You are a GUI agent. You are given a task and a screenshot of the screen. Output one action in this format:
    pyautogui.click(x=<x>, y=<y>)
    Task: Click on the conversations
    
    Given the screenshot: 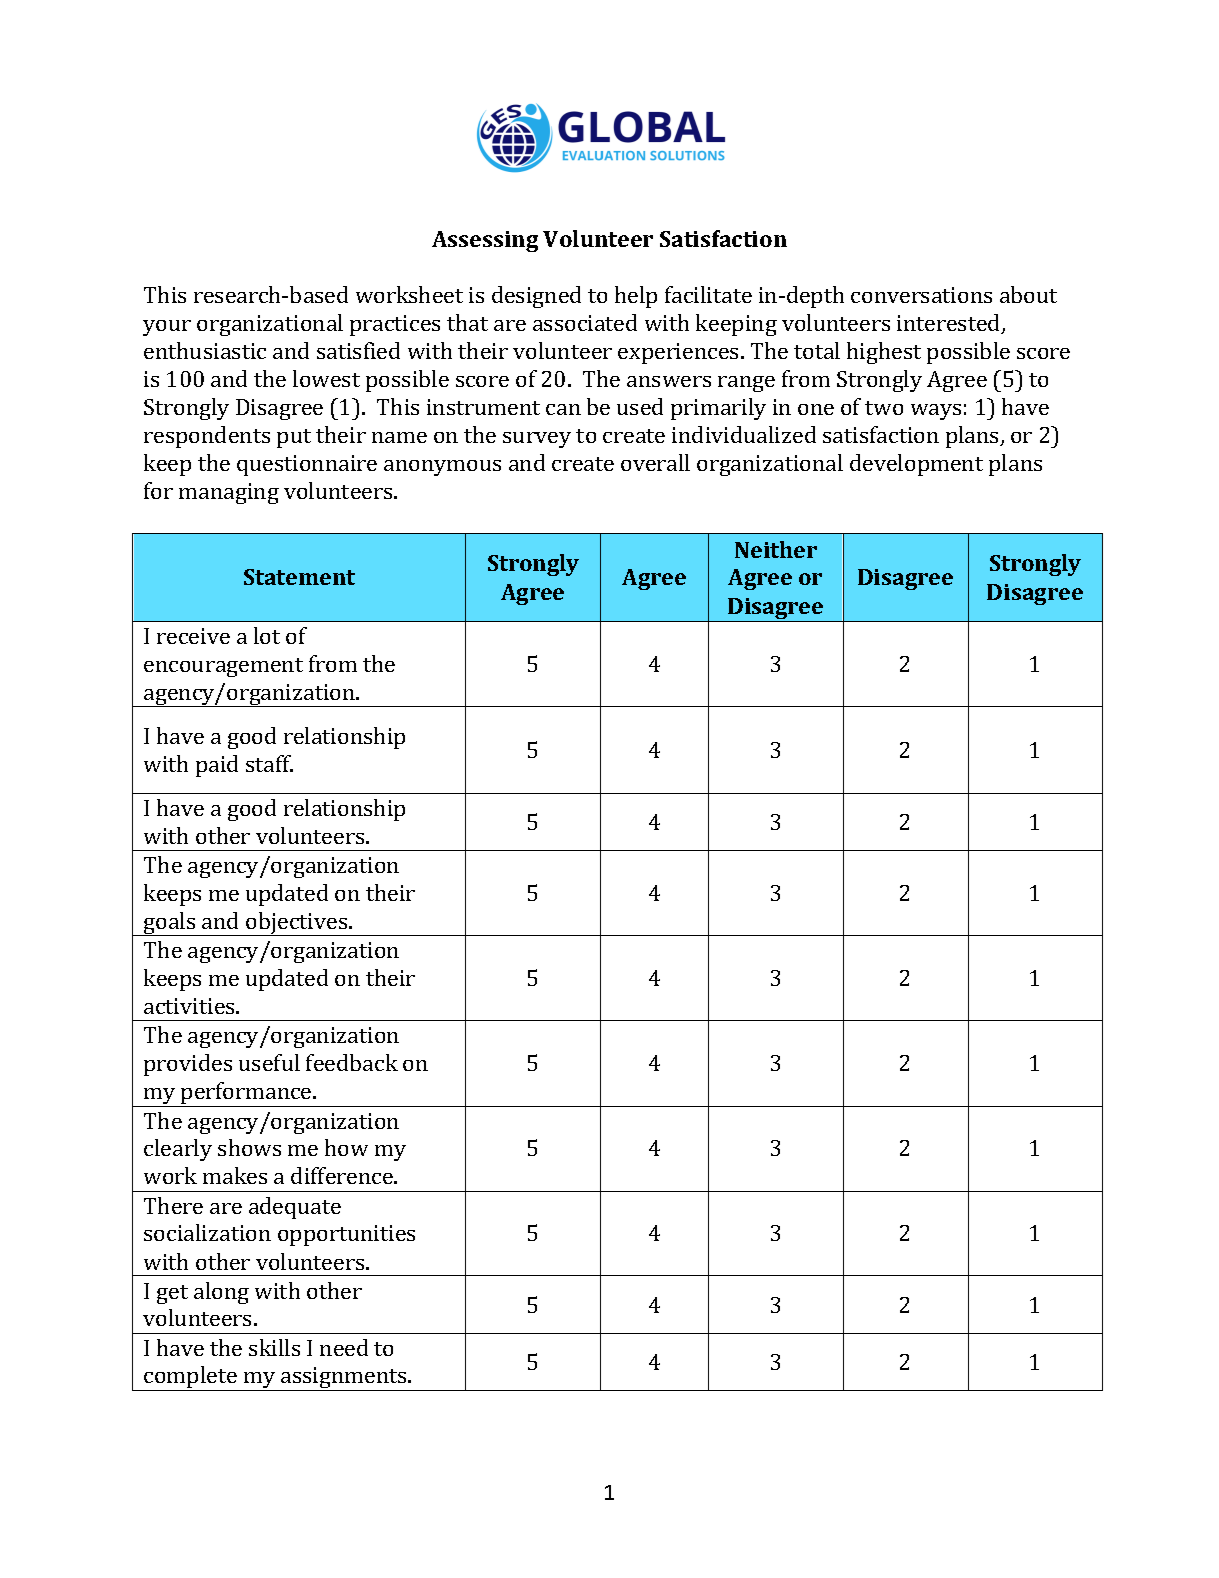 What is the action you would take?
    pyautogui.click(x=921, y=295)
